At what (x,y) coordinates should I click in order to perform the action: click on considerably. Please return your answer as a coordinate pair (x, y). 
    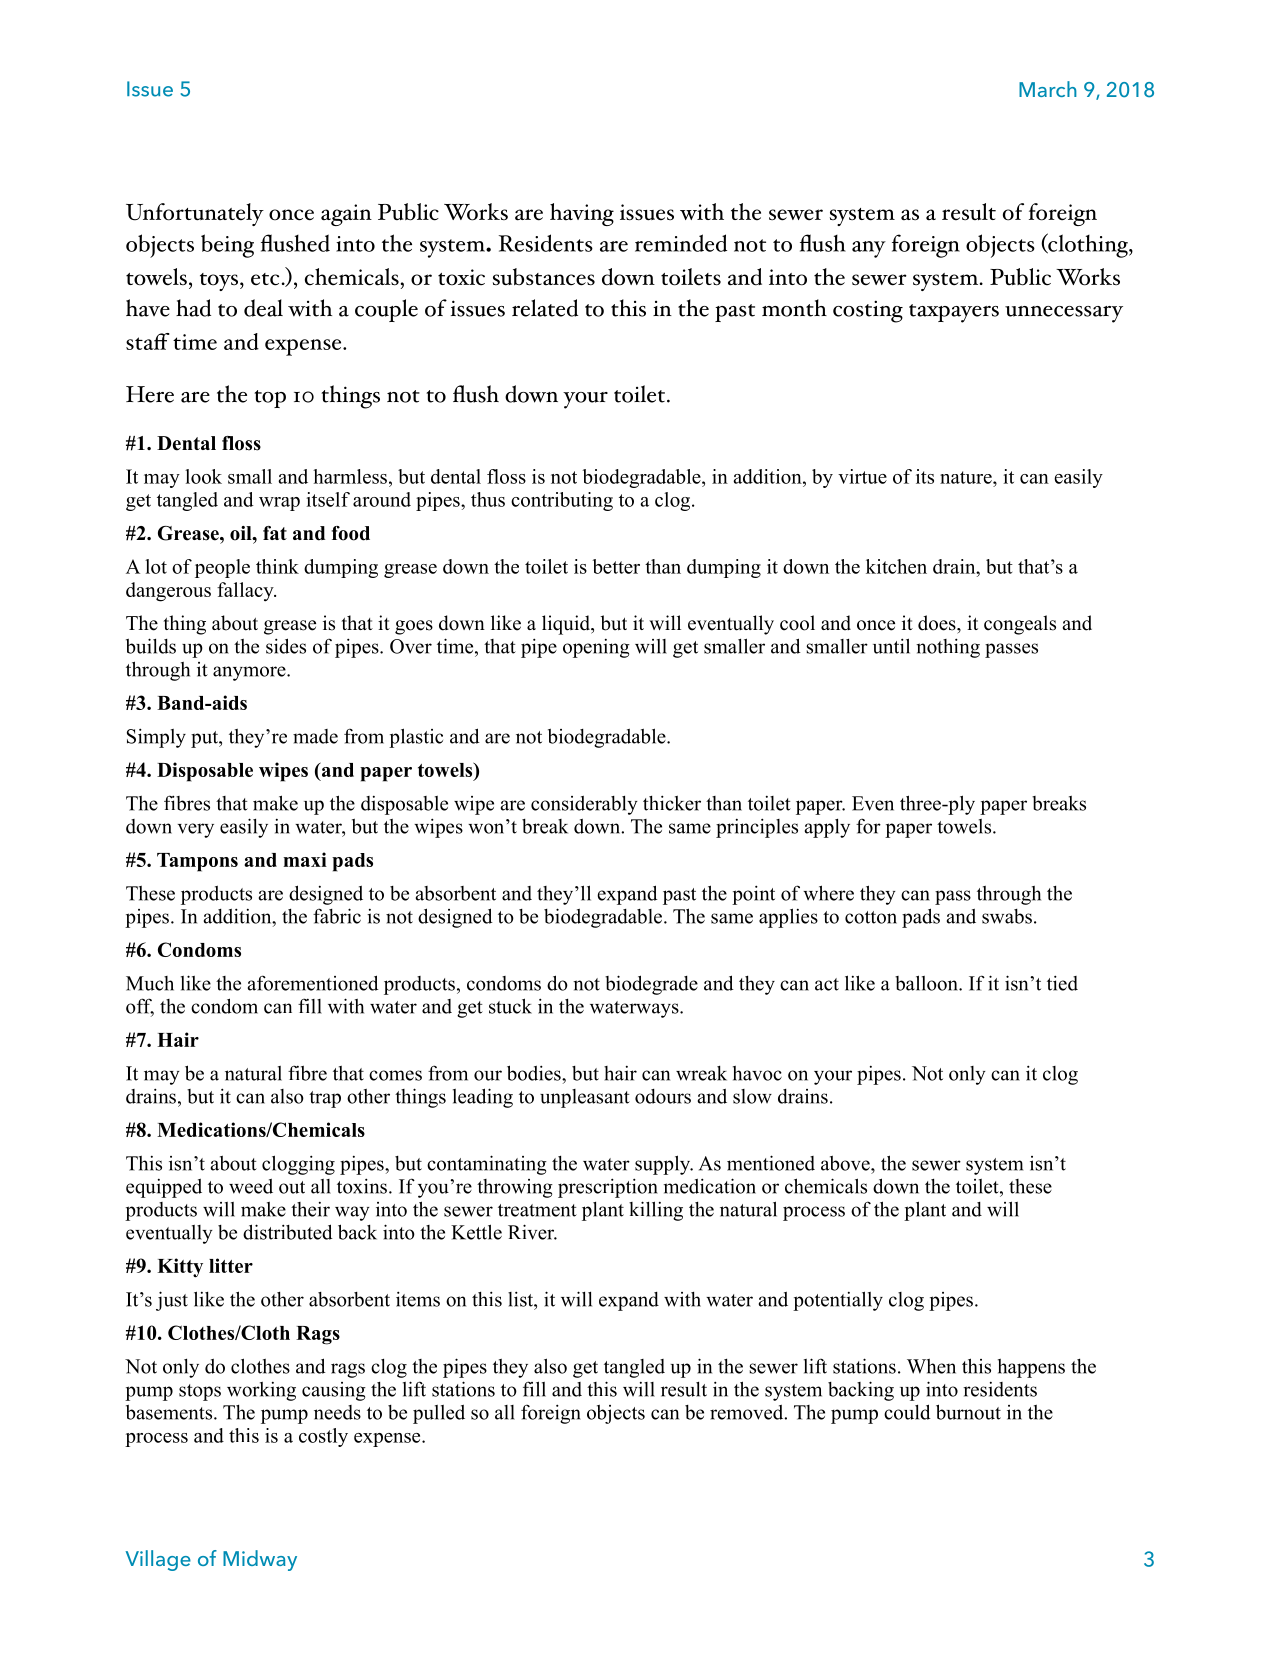
    Looking at the image, I should click on (584, 805).
